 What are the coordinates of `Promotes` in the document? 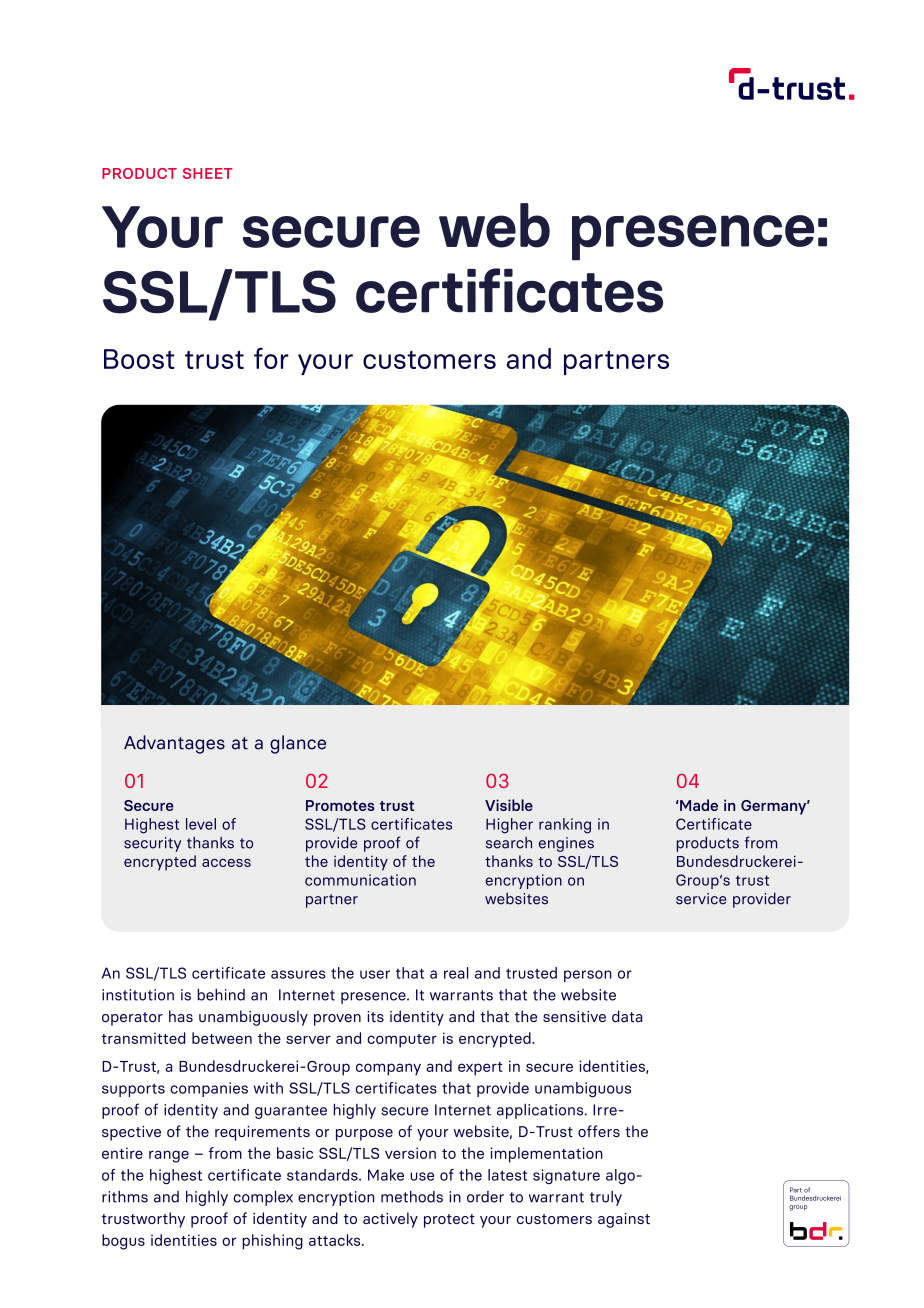 It's located at (340, 805).
